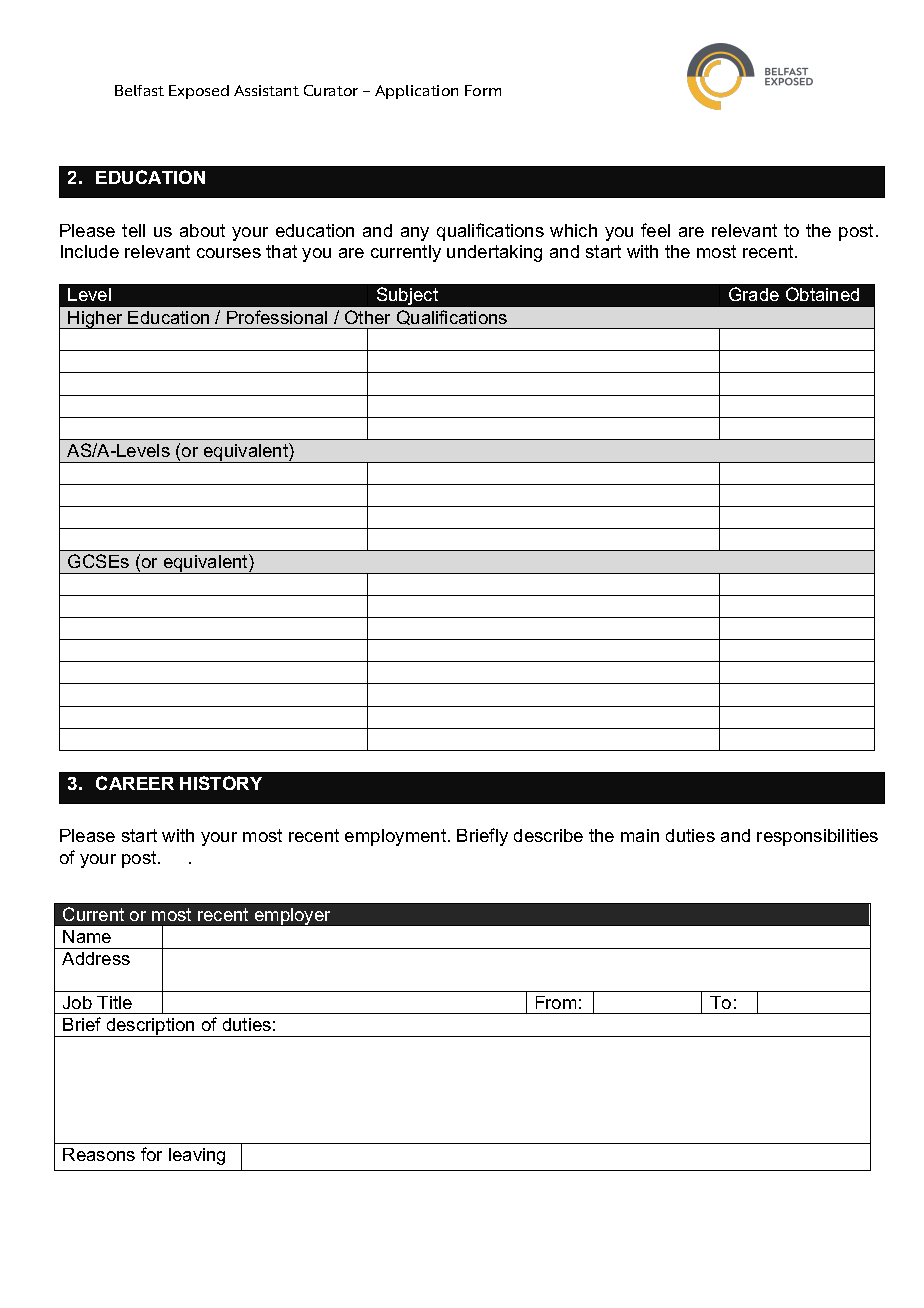 The width and height of the screenshot is (924, 1308). I want to click on responsibilities, so click(817, 837).
